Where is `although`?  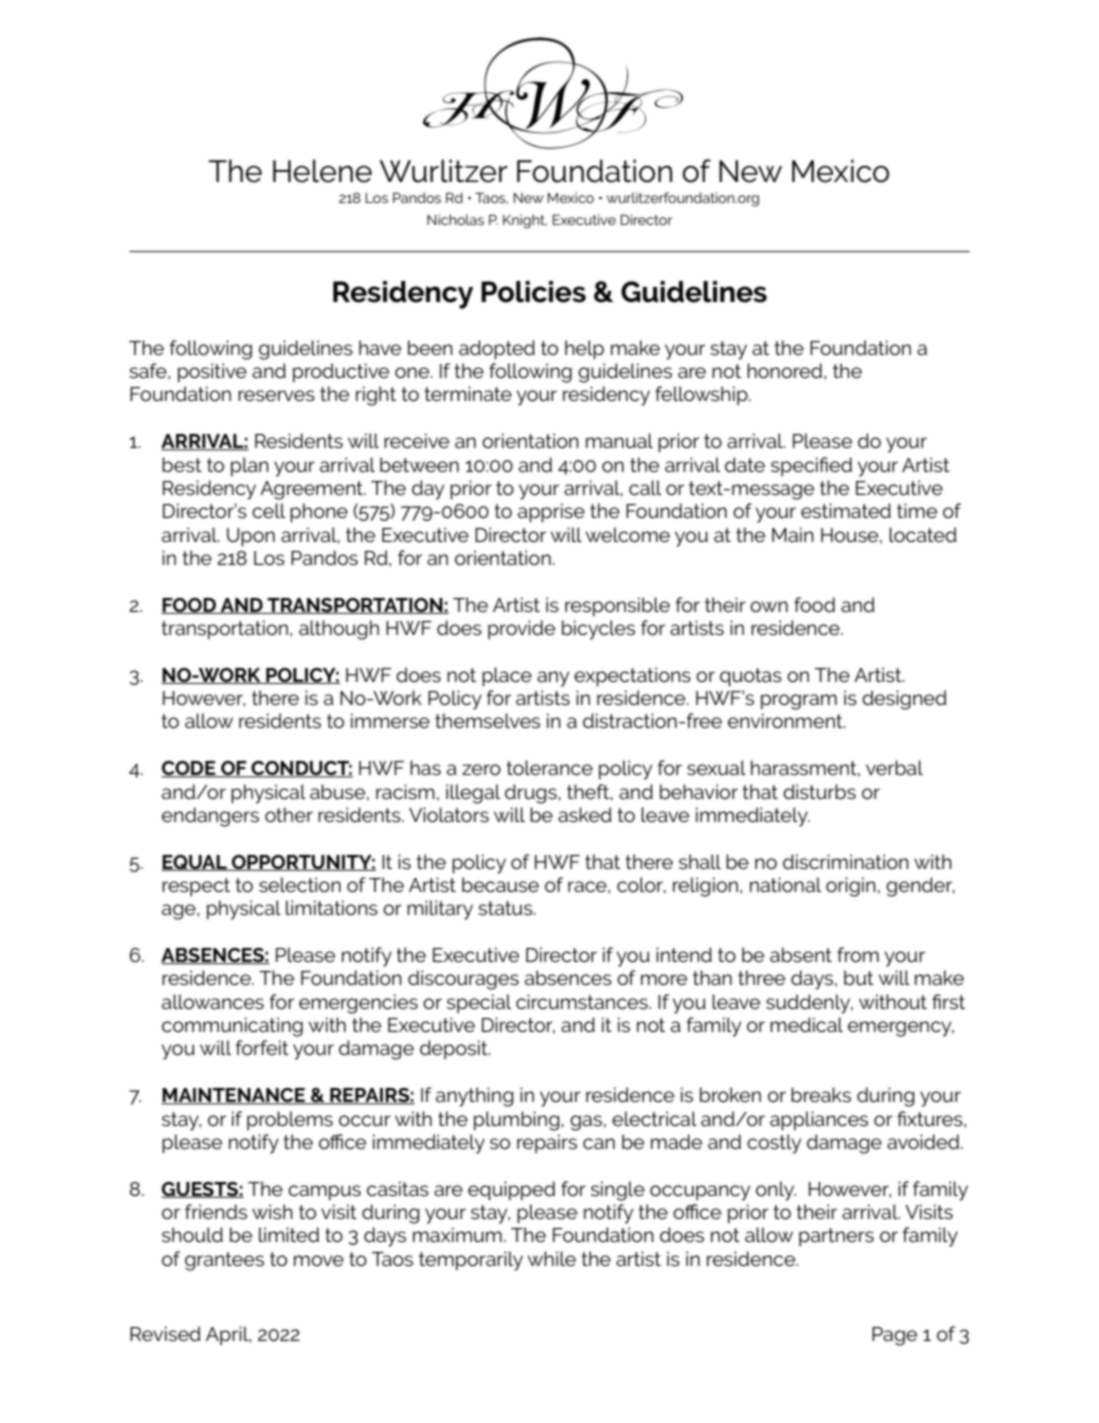 although is located at coordinates (339, 630).
